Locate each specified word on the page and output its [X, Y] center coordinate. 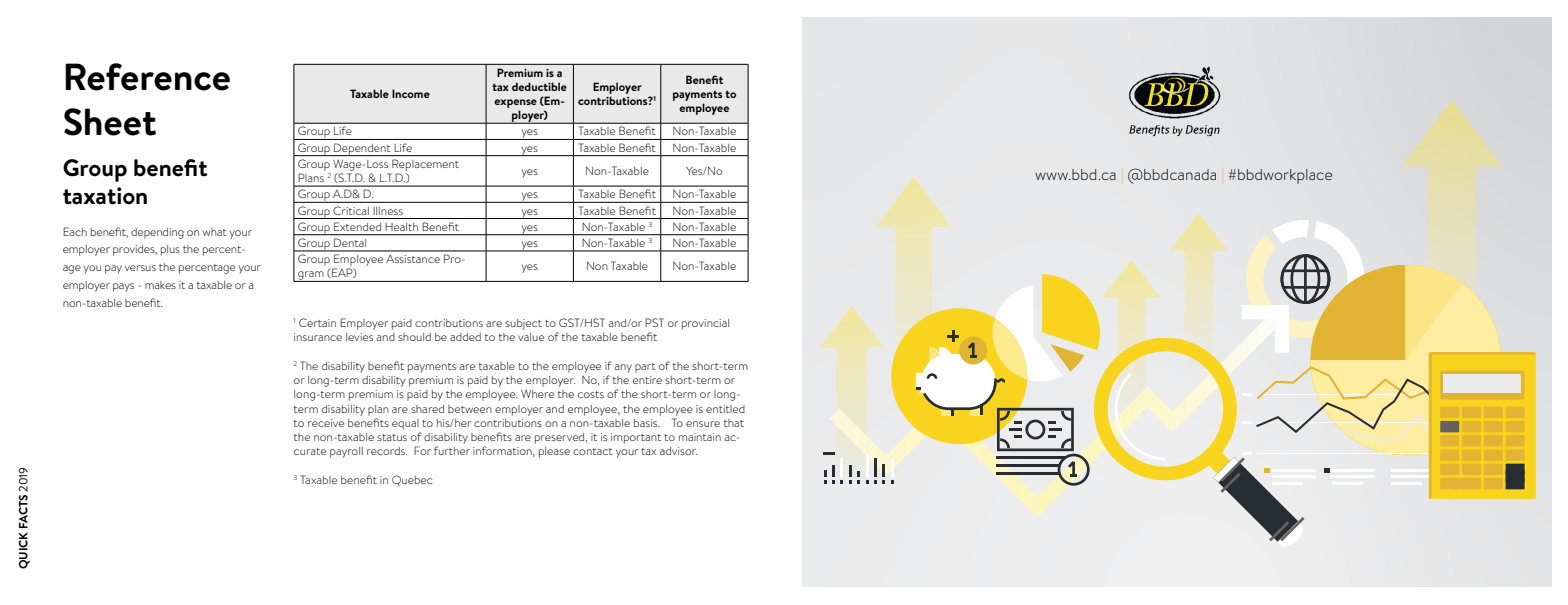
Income [411, 93]
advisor [678, 451]
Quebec [412, 480]
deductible [539, 86]
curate [310, 451]
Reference [147, 77]
